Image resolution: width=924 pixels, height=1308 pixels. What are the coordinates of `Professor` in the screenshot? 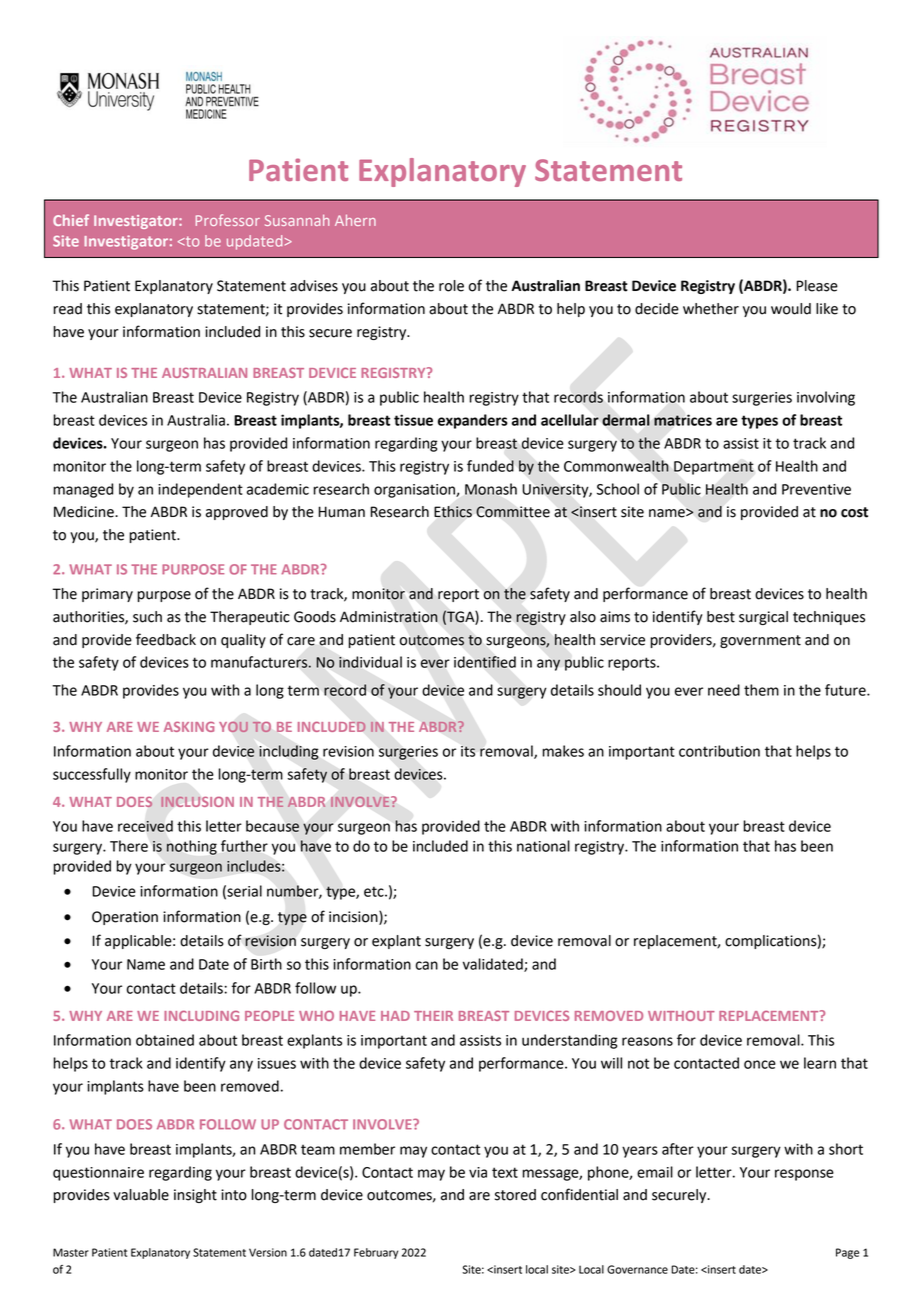 It's located at (228, 220).
